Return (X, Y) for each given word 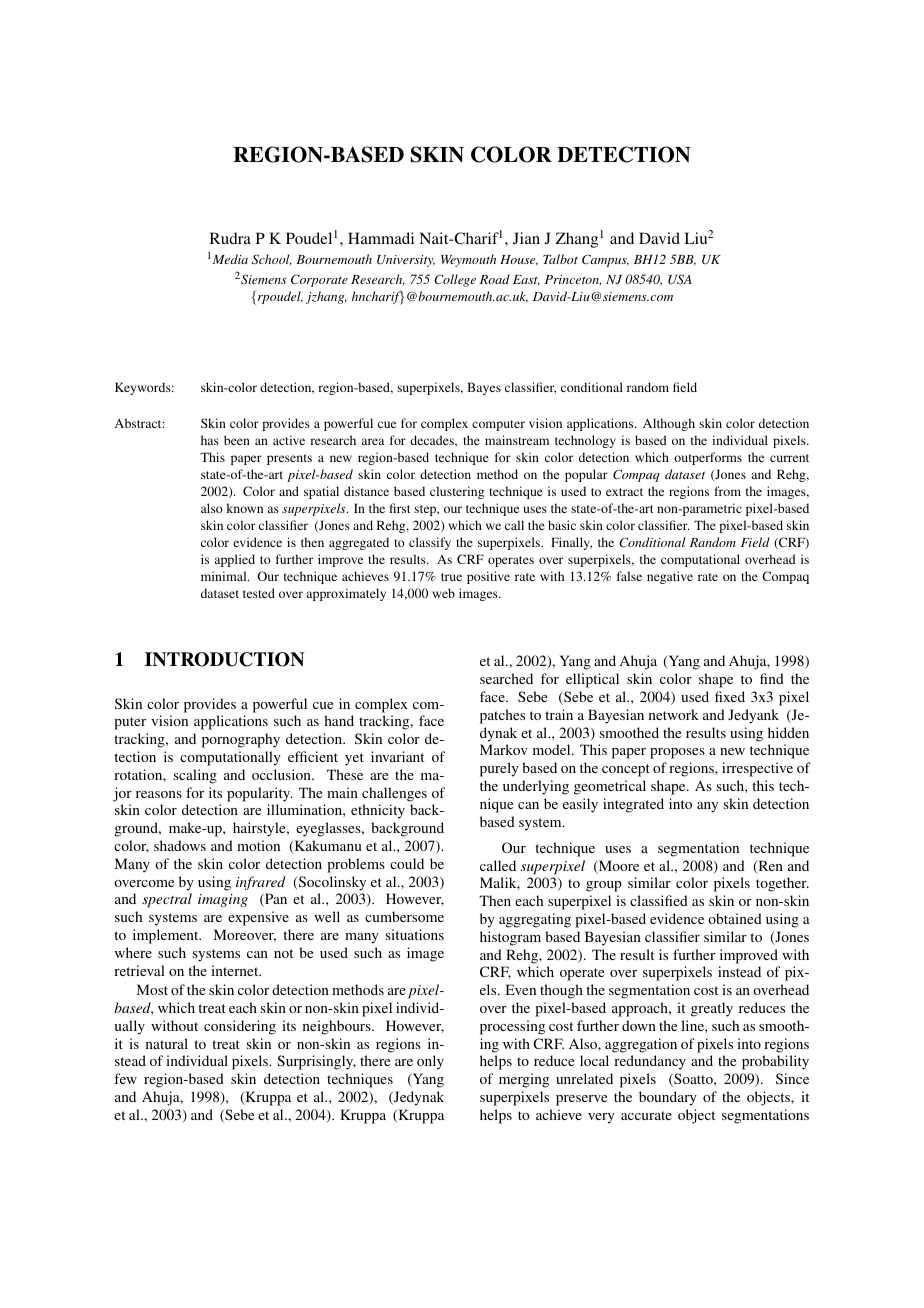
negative (670, 577)
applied (235, 560)
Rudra (230, 238)
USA (680, 279)
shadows (180, 845)
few (125, 1078)
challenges (394, 794)
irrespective (757, 769)
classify (430, 543)
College (455, 280)
